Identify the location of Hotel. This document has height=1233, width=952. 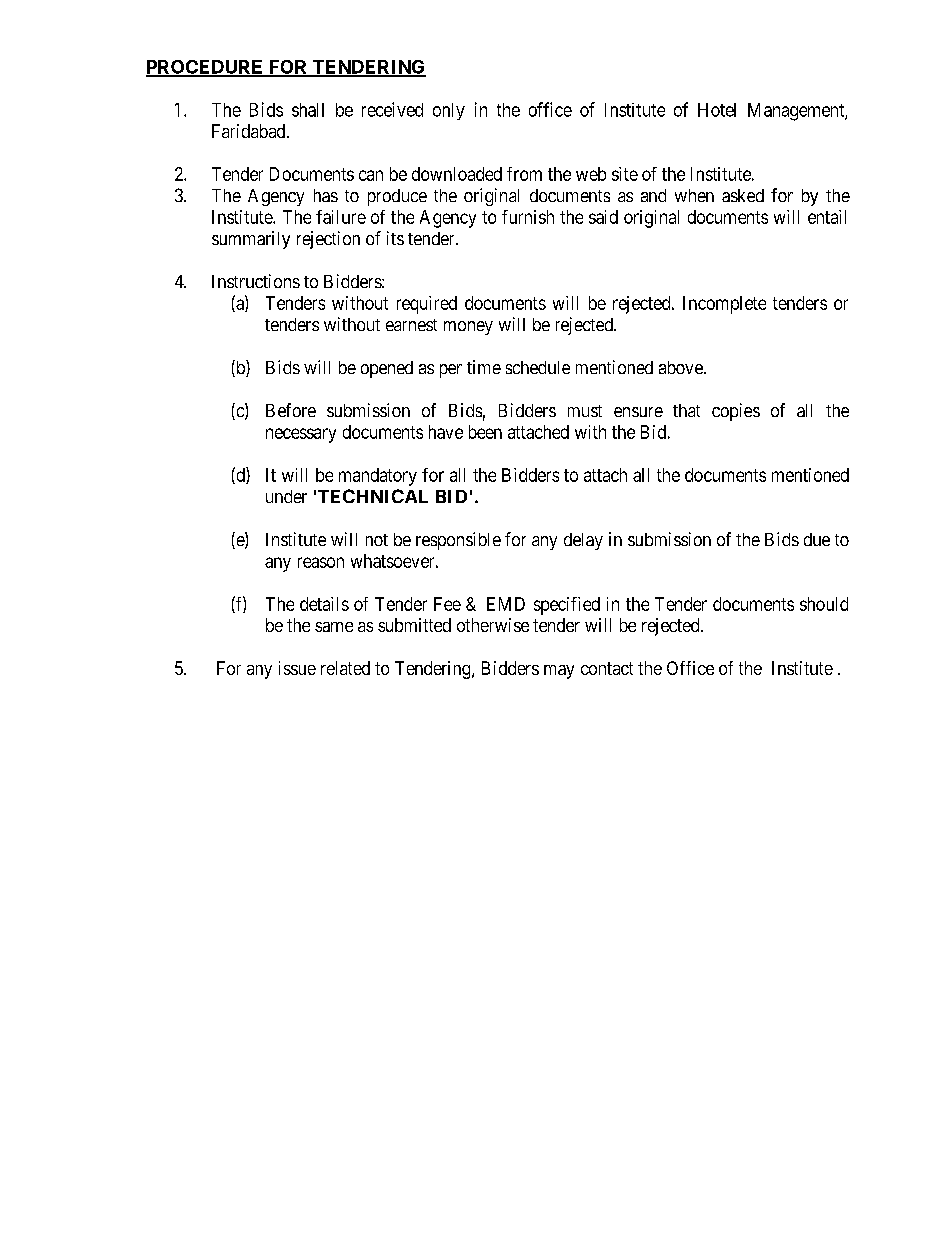
(717, 110).
